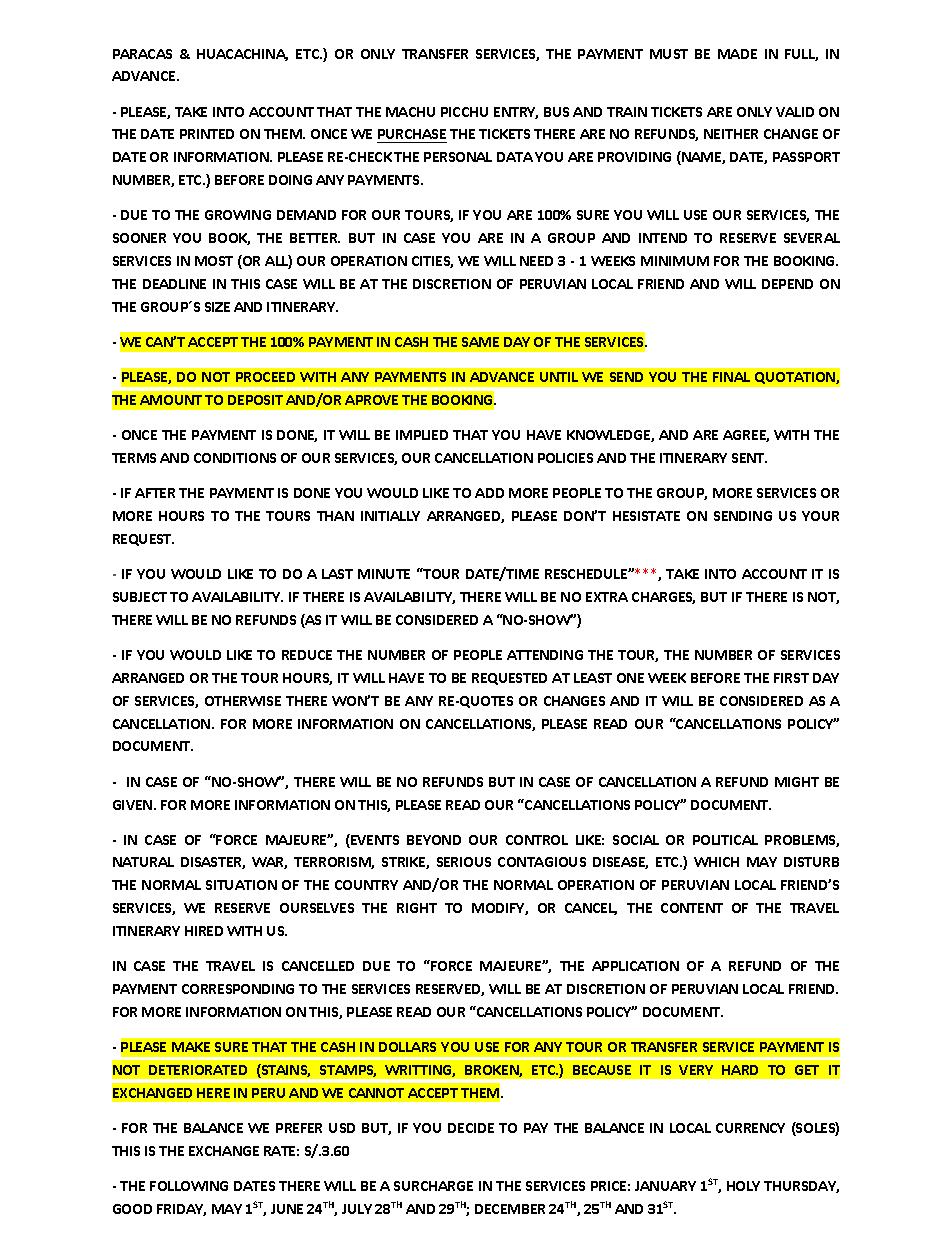 The width and height of the image is (952, 1233). What do you see at coordinates (241, 885) in the image?
I see `SITUATION` at bounding box center [241, 885].
